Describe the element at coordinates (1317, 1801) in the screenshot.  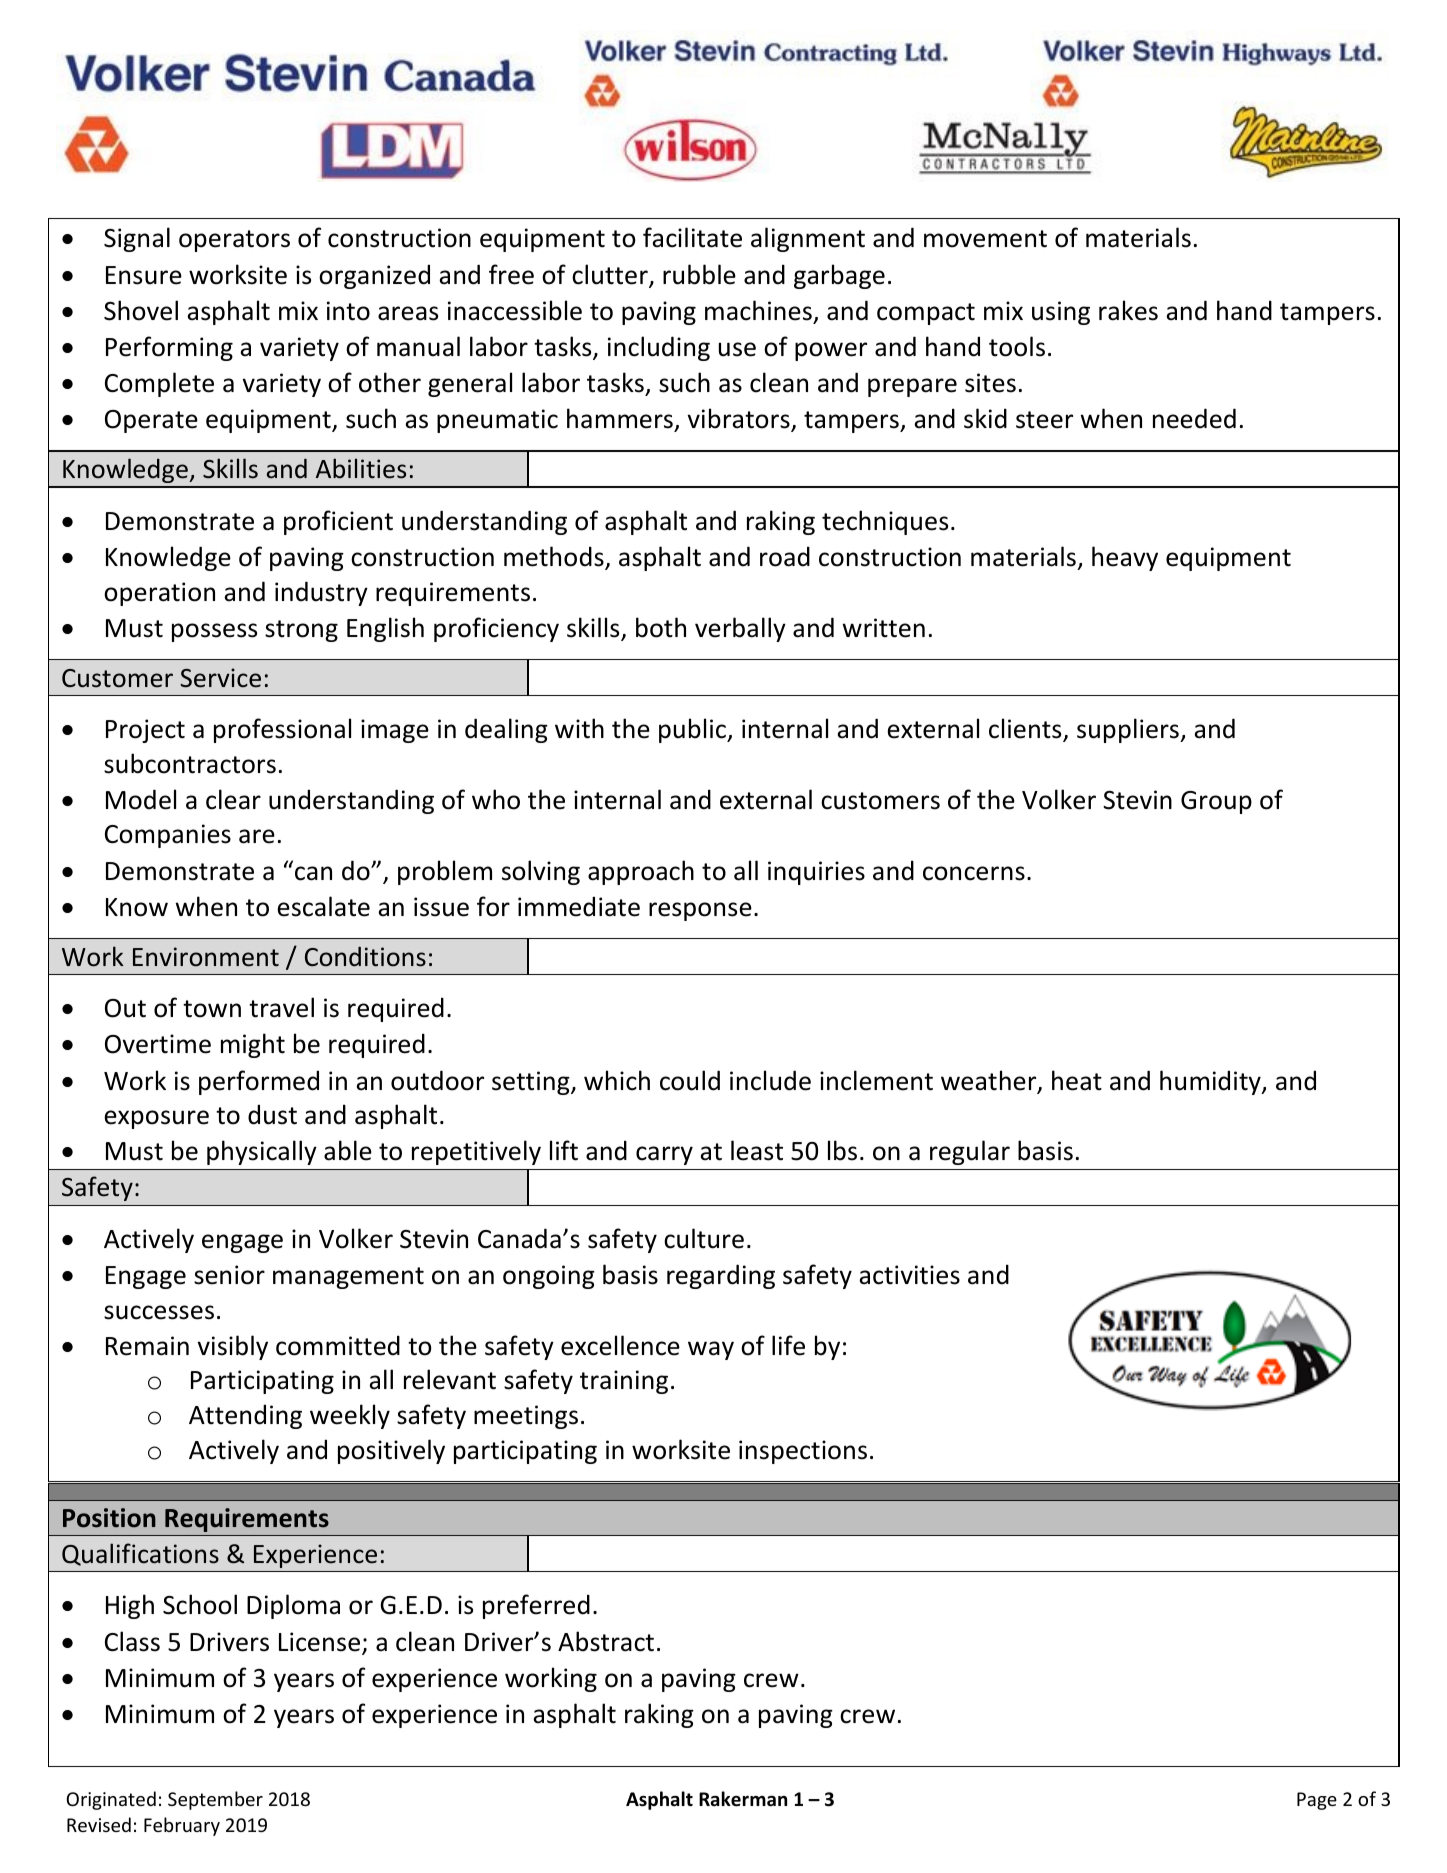
I see `Page` at that location.
